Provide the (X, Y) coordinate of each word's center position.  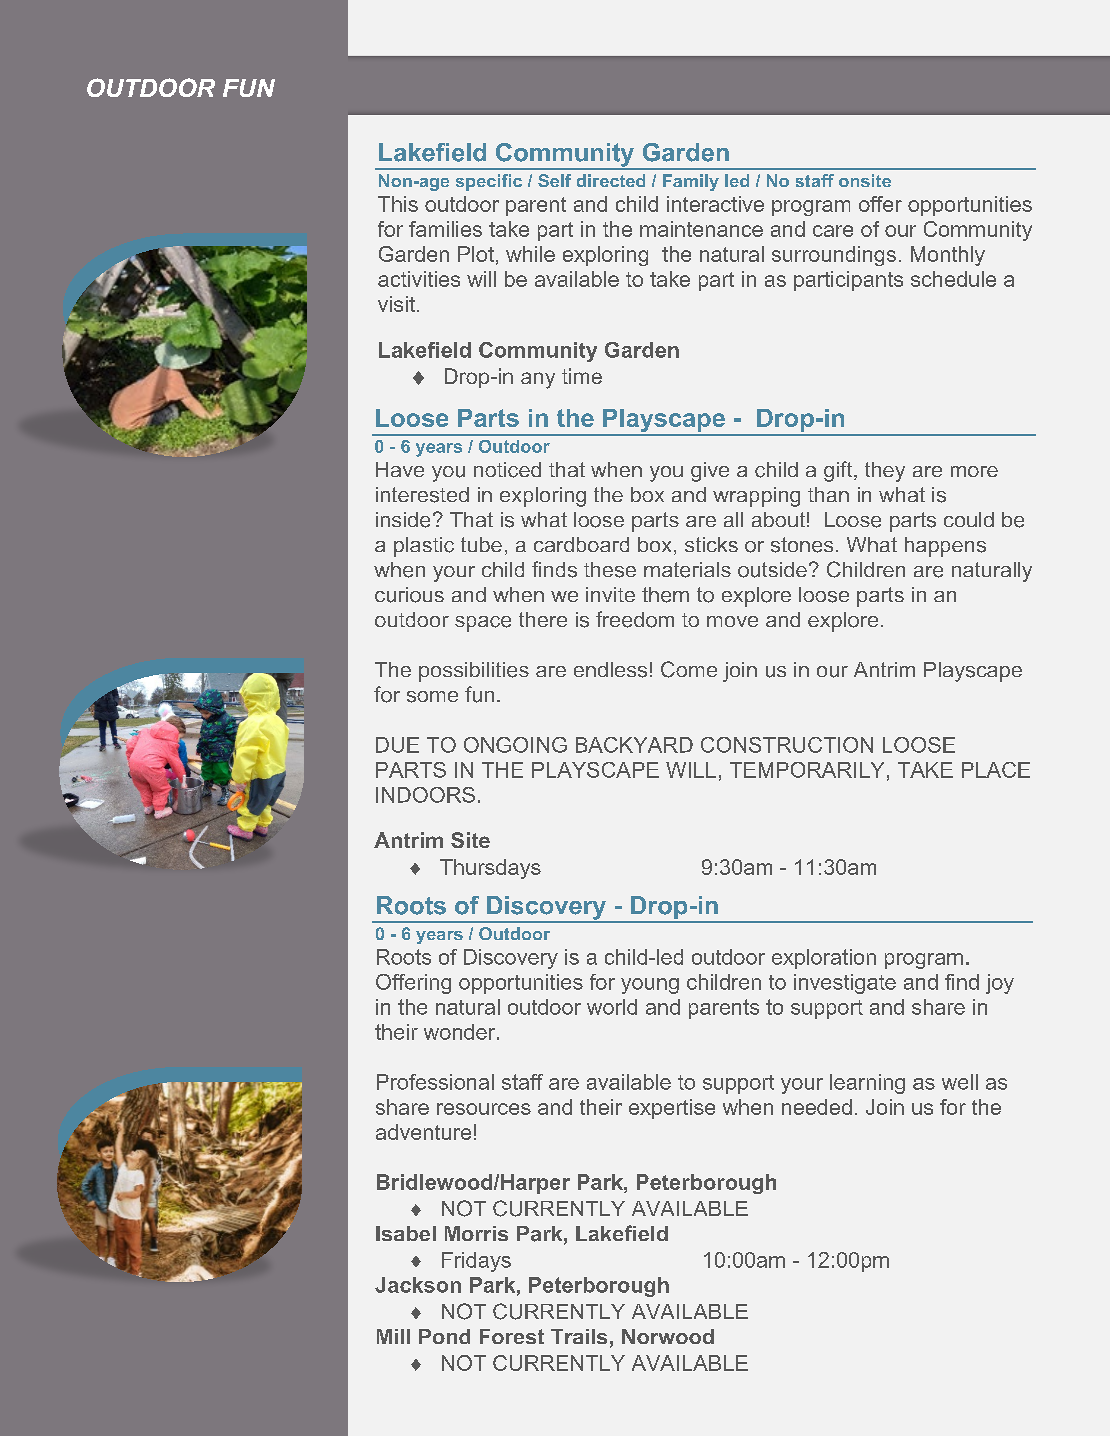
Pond (444, 1336)
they (885, 472)
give (710, 472)
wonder (461, 1032)
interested (422, 495)
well (960, 1082)
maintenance (701, 229)
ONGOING (515, 745)
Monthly (948, 256)
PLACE (996, 770)
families (445, 229)
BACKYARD (634, 745)
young (650, 986)
